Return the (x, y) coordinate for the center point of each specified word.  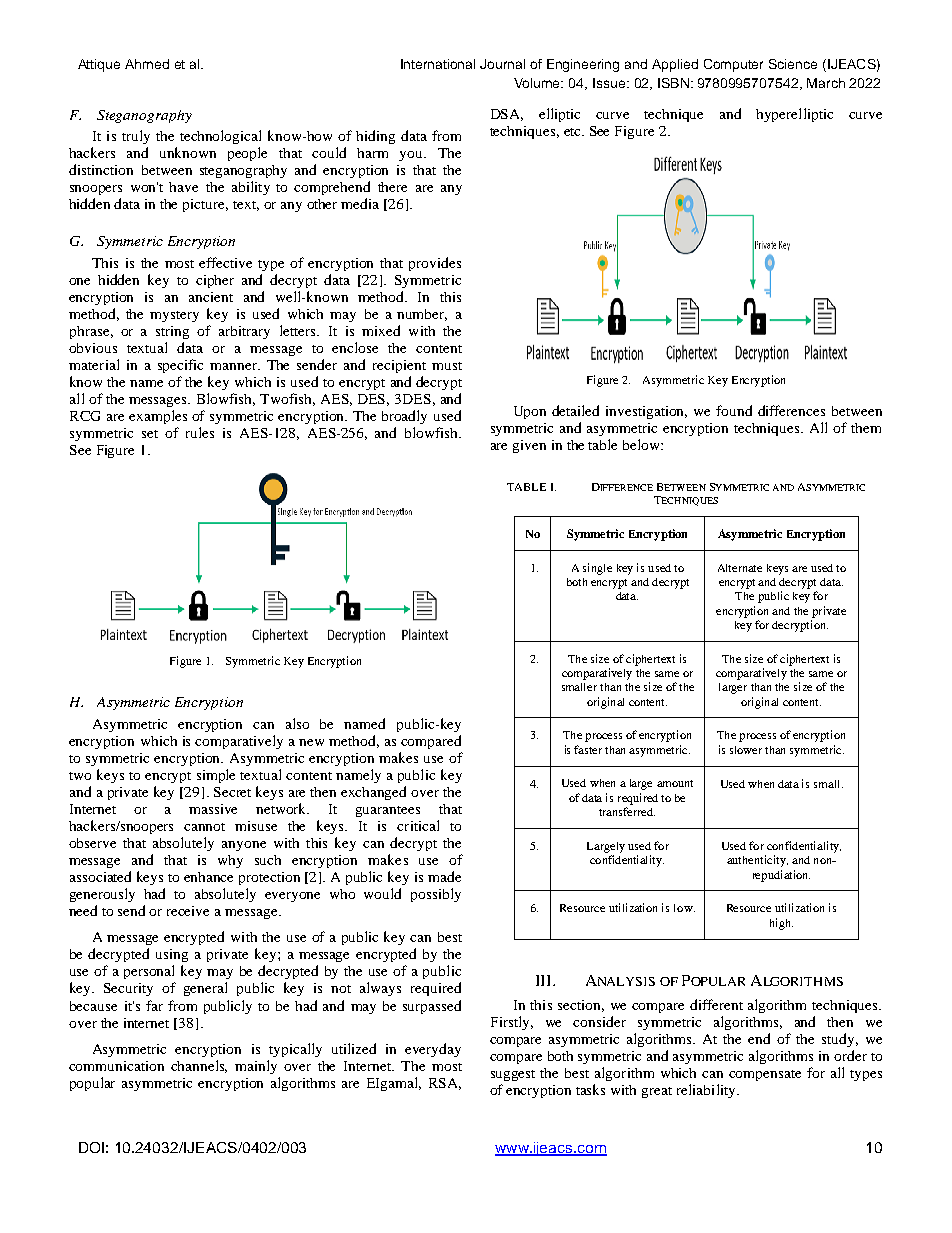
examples (158, 417)
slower (746, 750)
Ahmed (147, 64)
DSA (507, 115)
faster (588, 749)
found (734, 410)
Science (793, 64)
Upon (530, 412)
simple (216, 776)
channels (199, 1066)
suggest (513, 1075)
